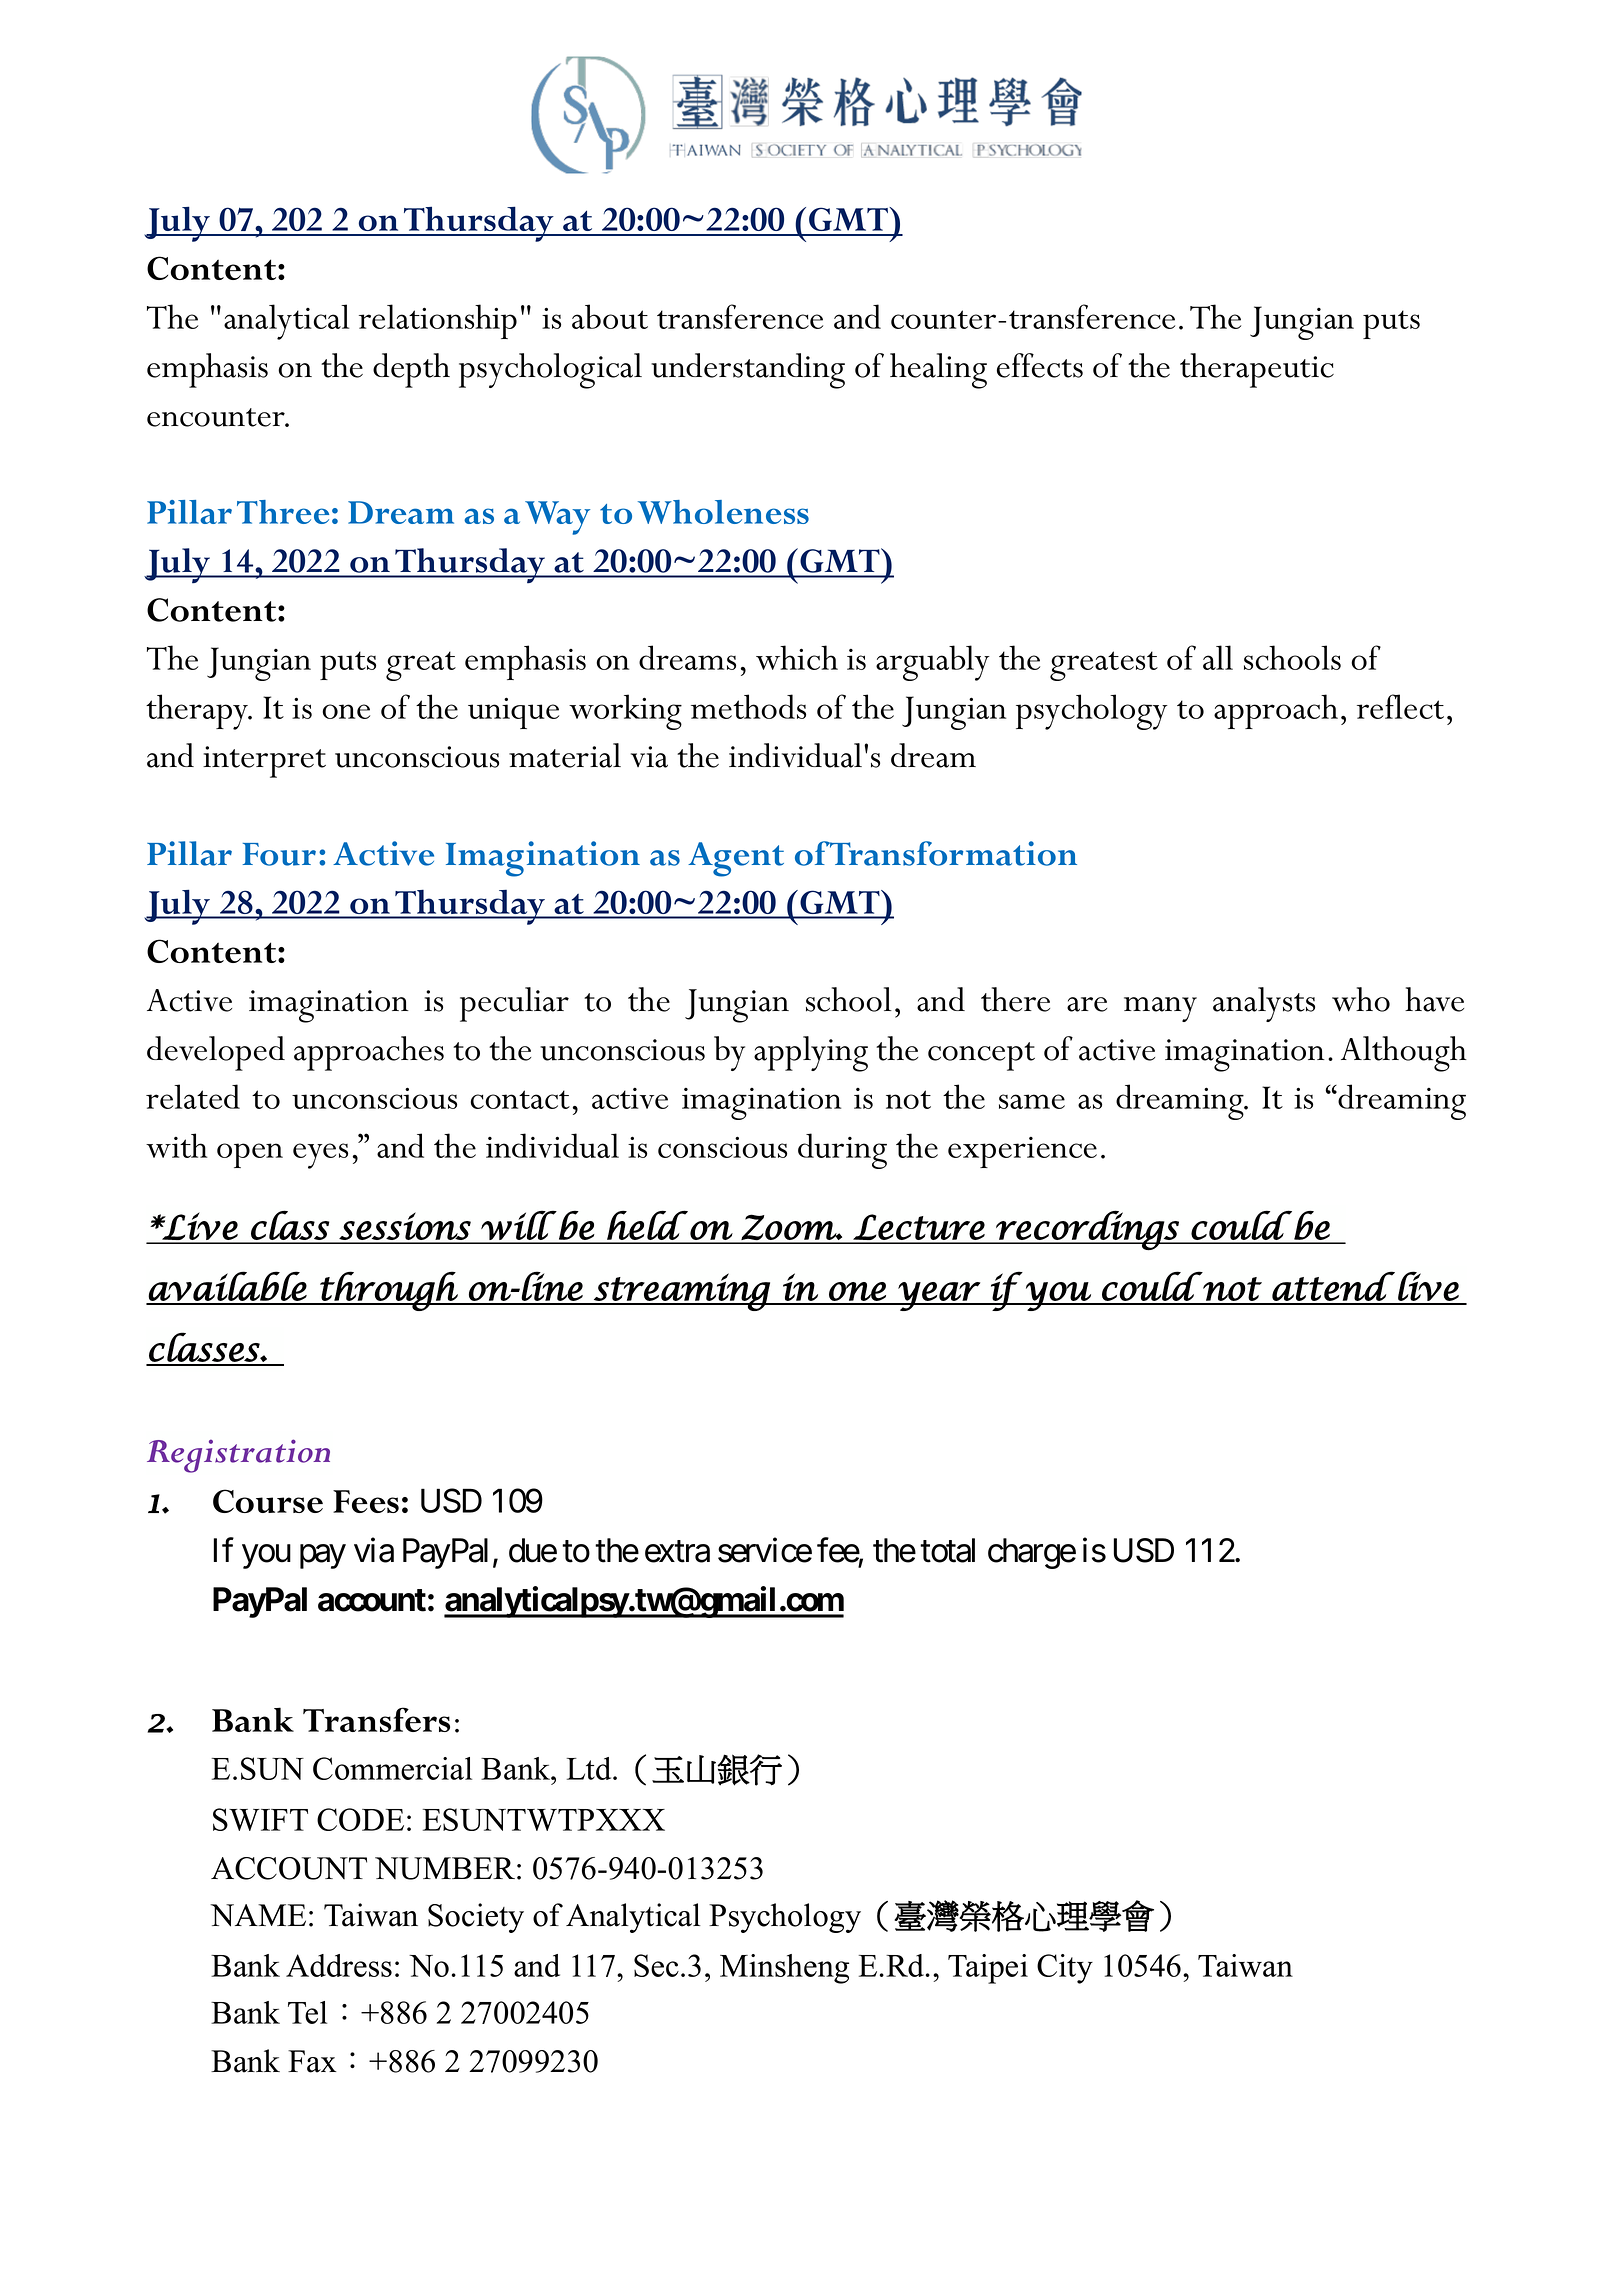  What do you see at coordinates (320, 1156) in the screenshot?
I see `eyes` at bounding box center [320, 1156].
